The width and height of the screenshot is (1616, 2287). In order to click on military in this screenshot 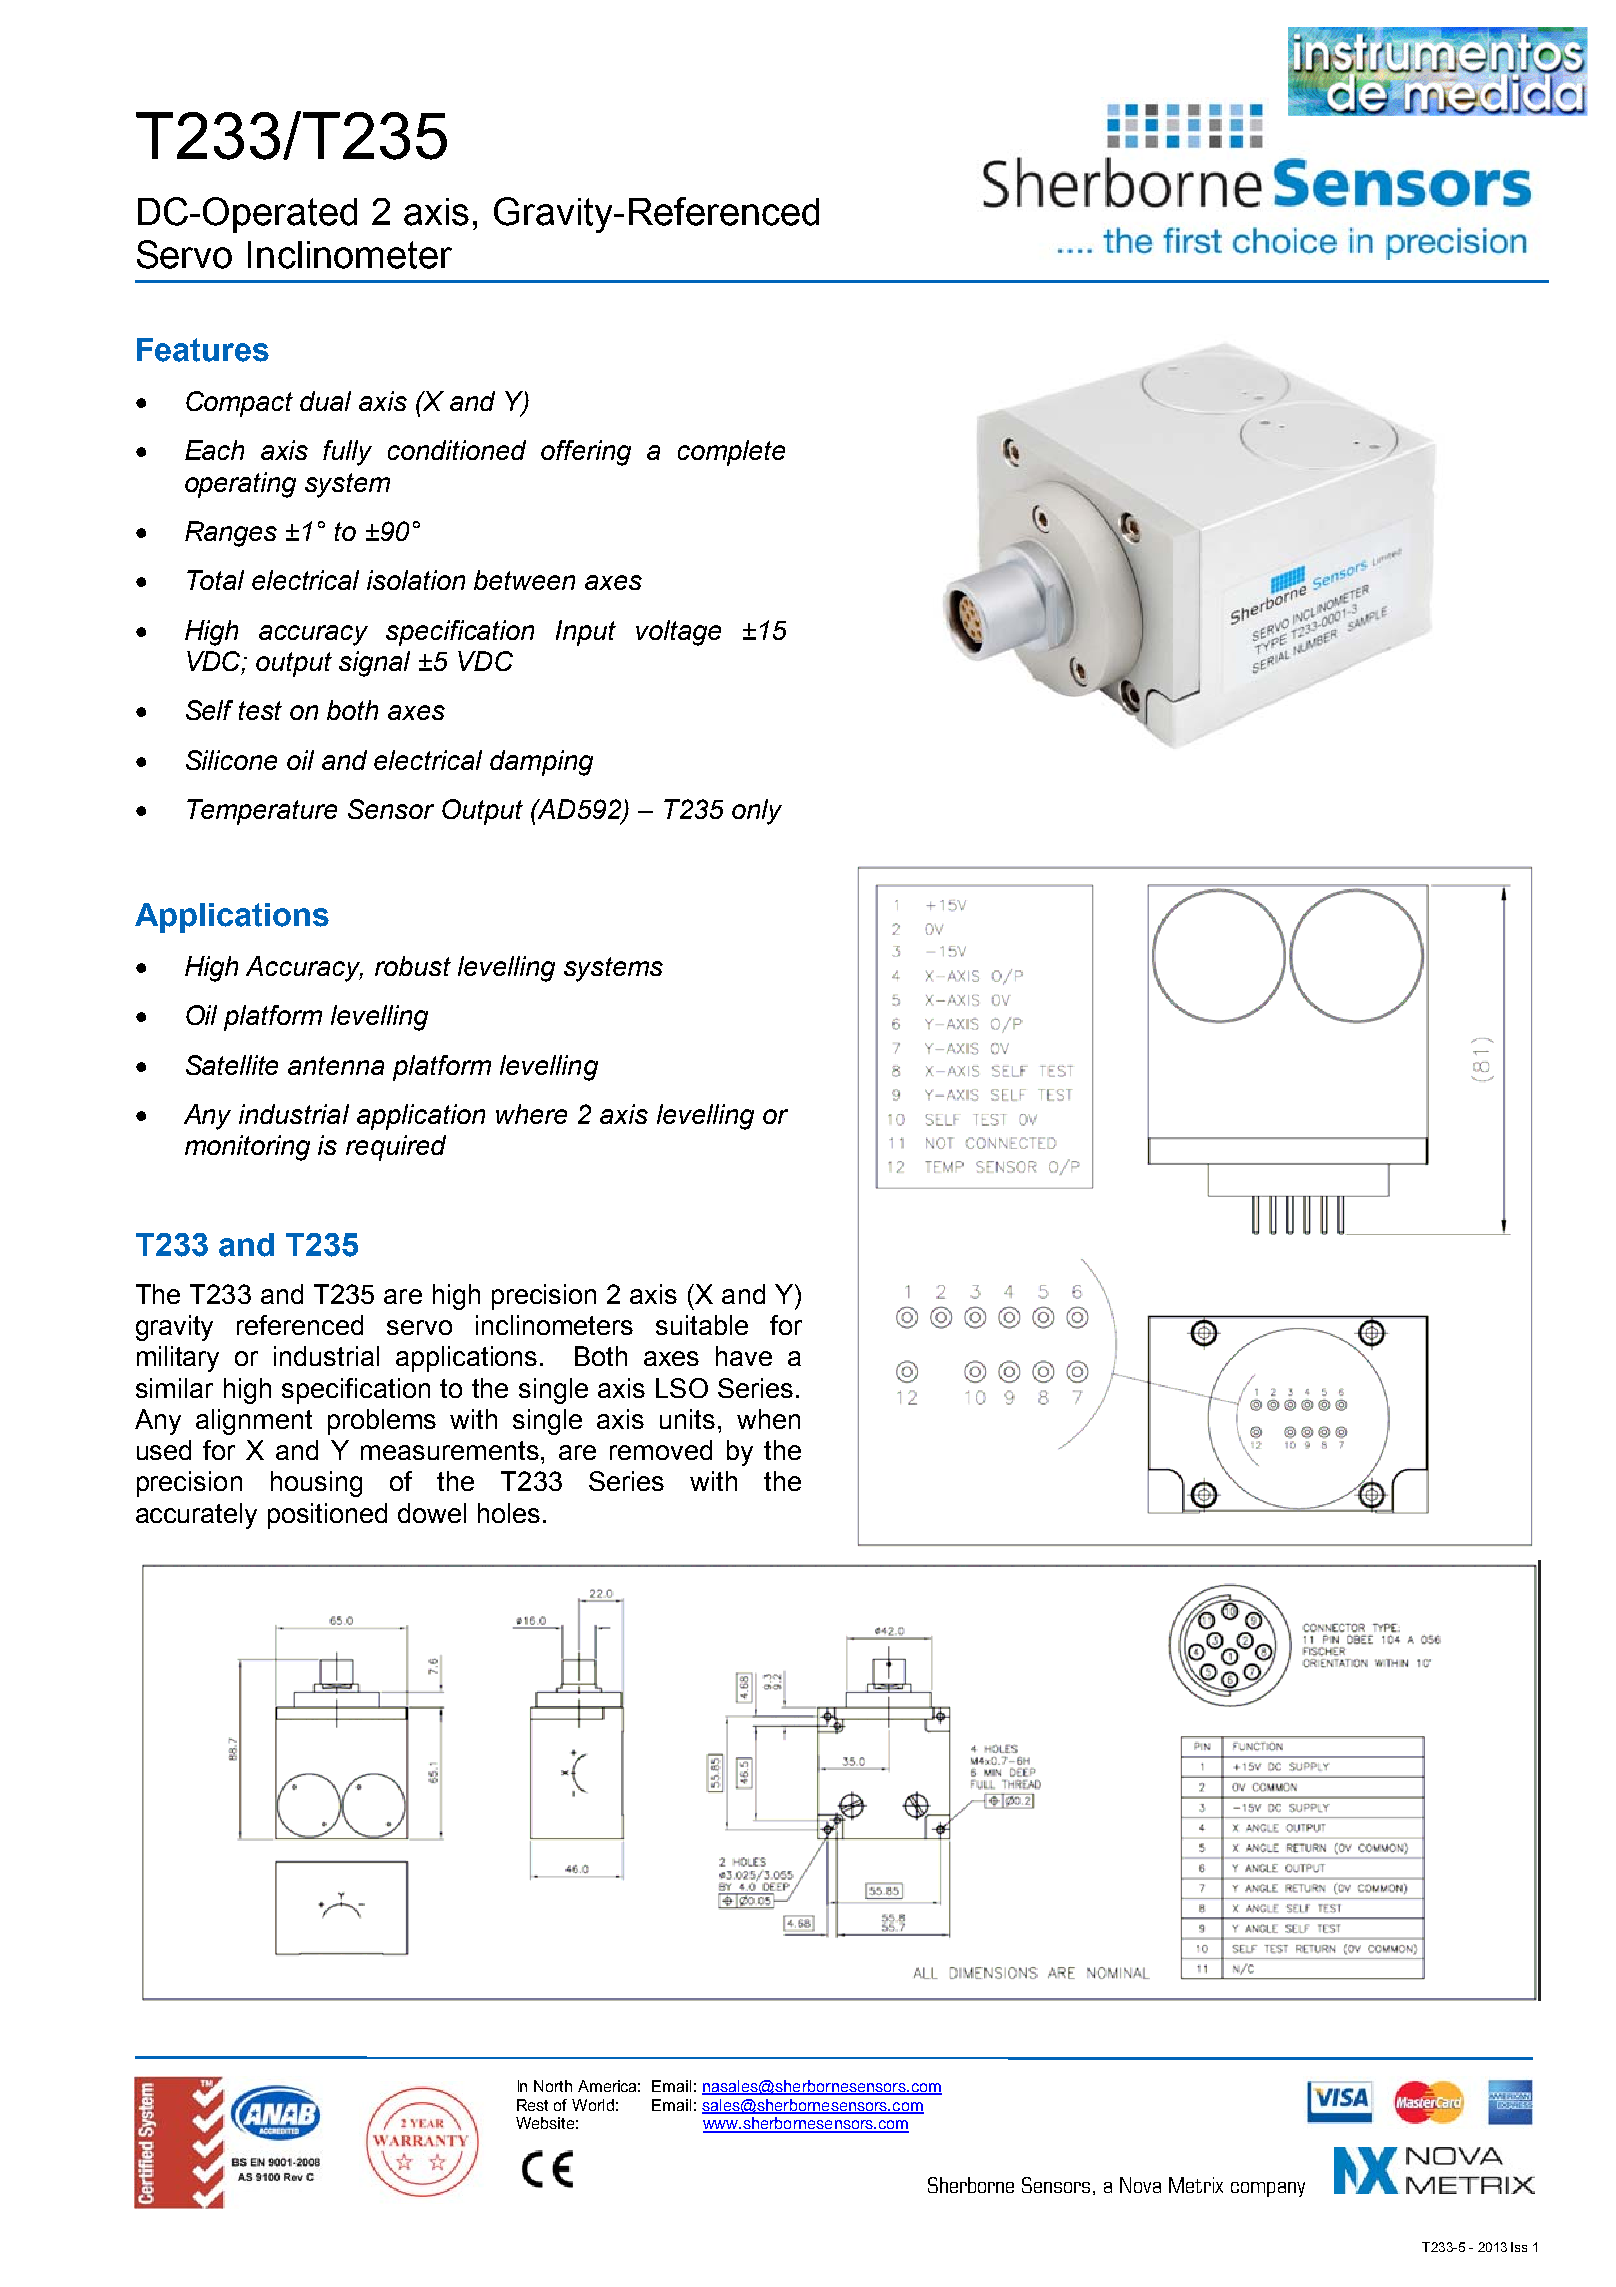, I will do `click(178, 1359)`.
